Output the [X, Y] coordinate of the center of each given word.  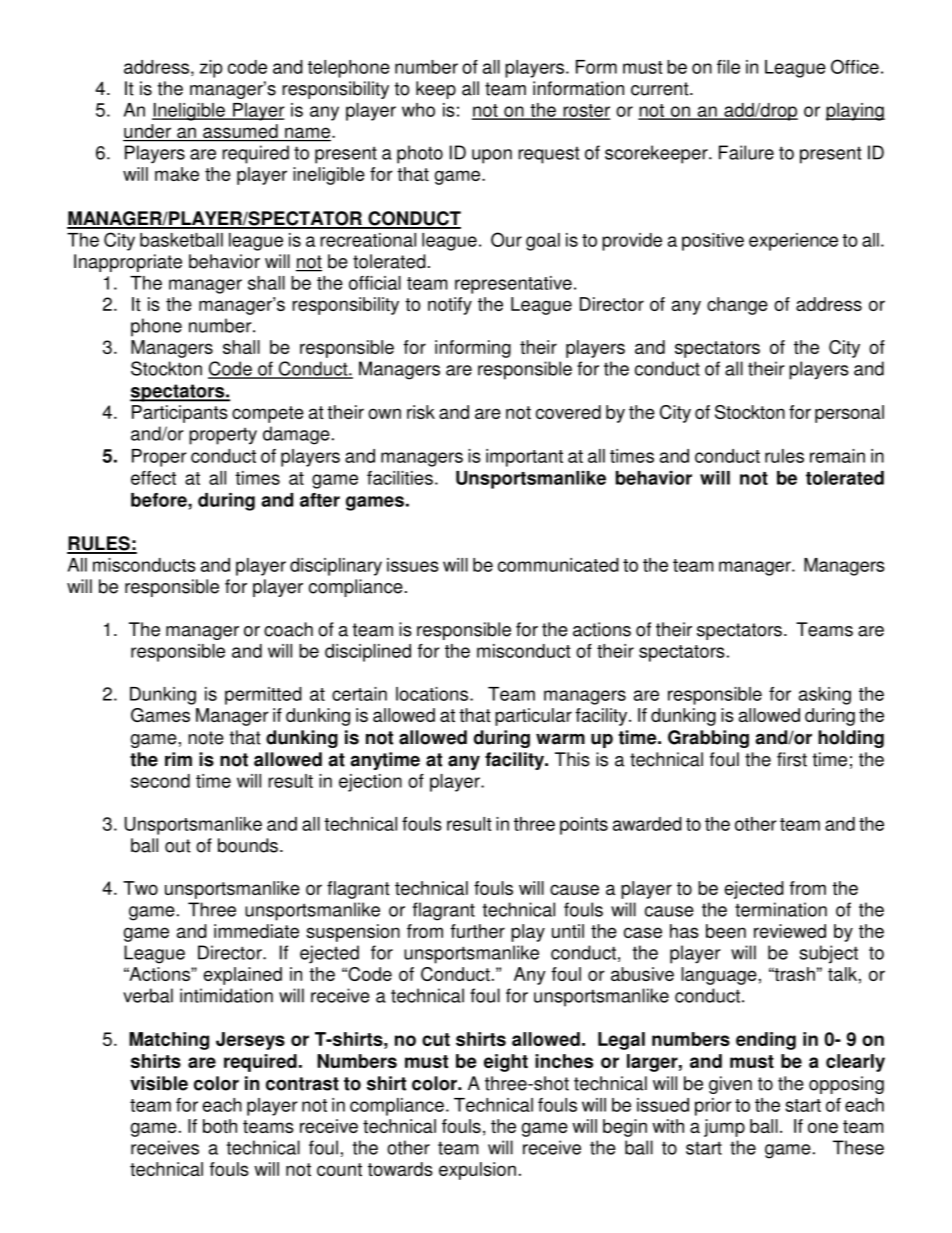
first [792, 759]
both [220, 1126]
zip [211, 69]
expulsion [477, 1171]
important [524, 458]
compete [268, 414]
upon [492, 156]
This [572, 759]
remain [837, 456]
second [160, 781]
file [728, 67]
